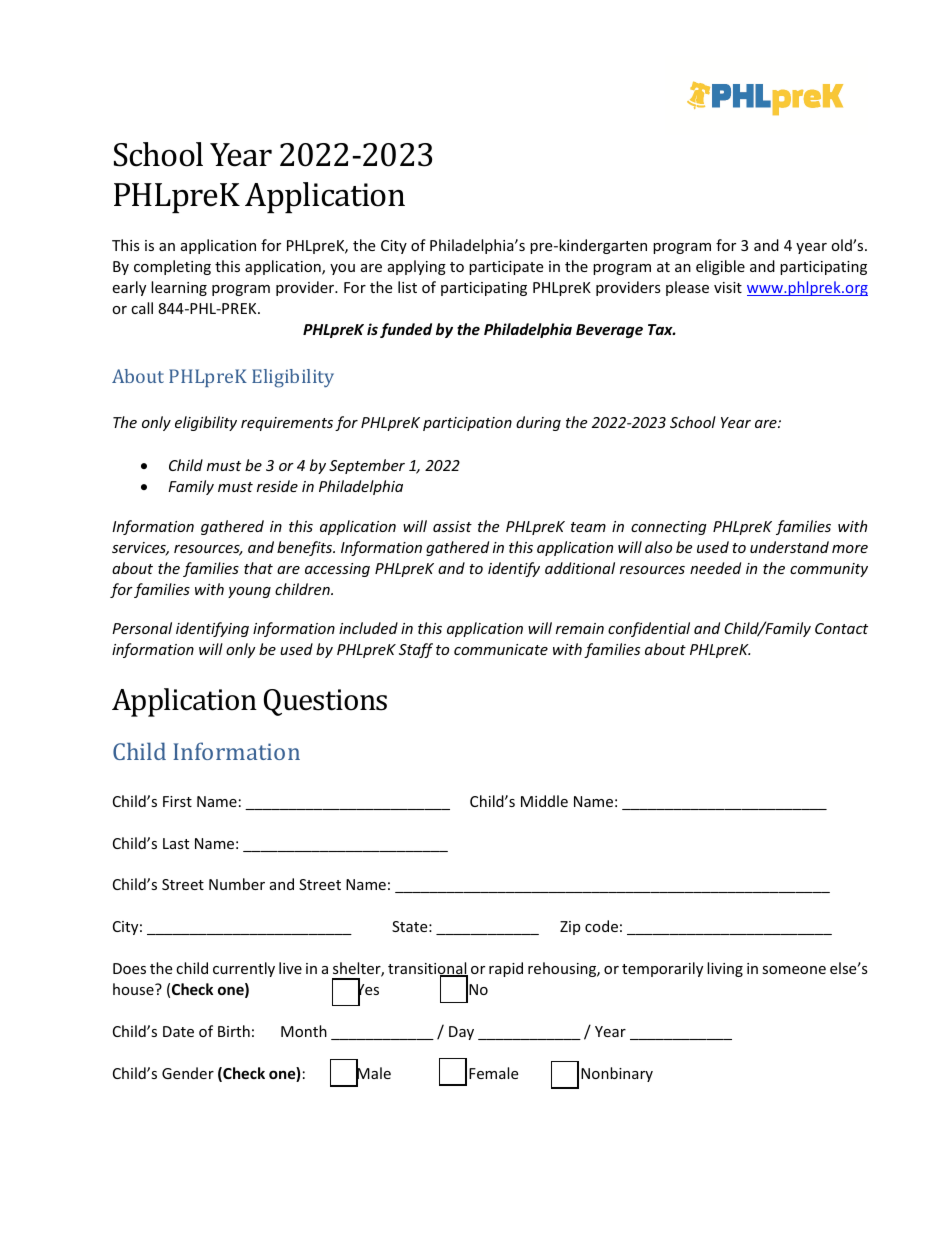 The image size is (952, 1233). Describe the element at coordinates (841, 628) in the document. I see `Contact` at that location.
